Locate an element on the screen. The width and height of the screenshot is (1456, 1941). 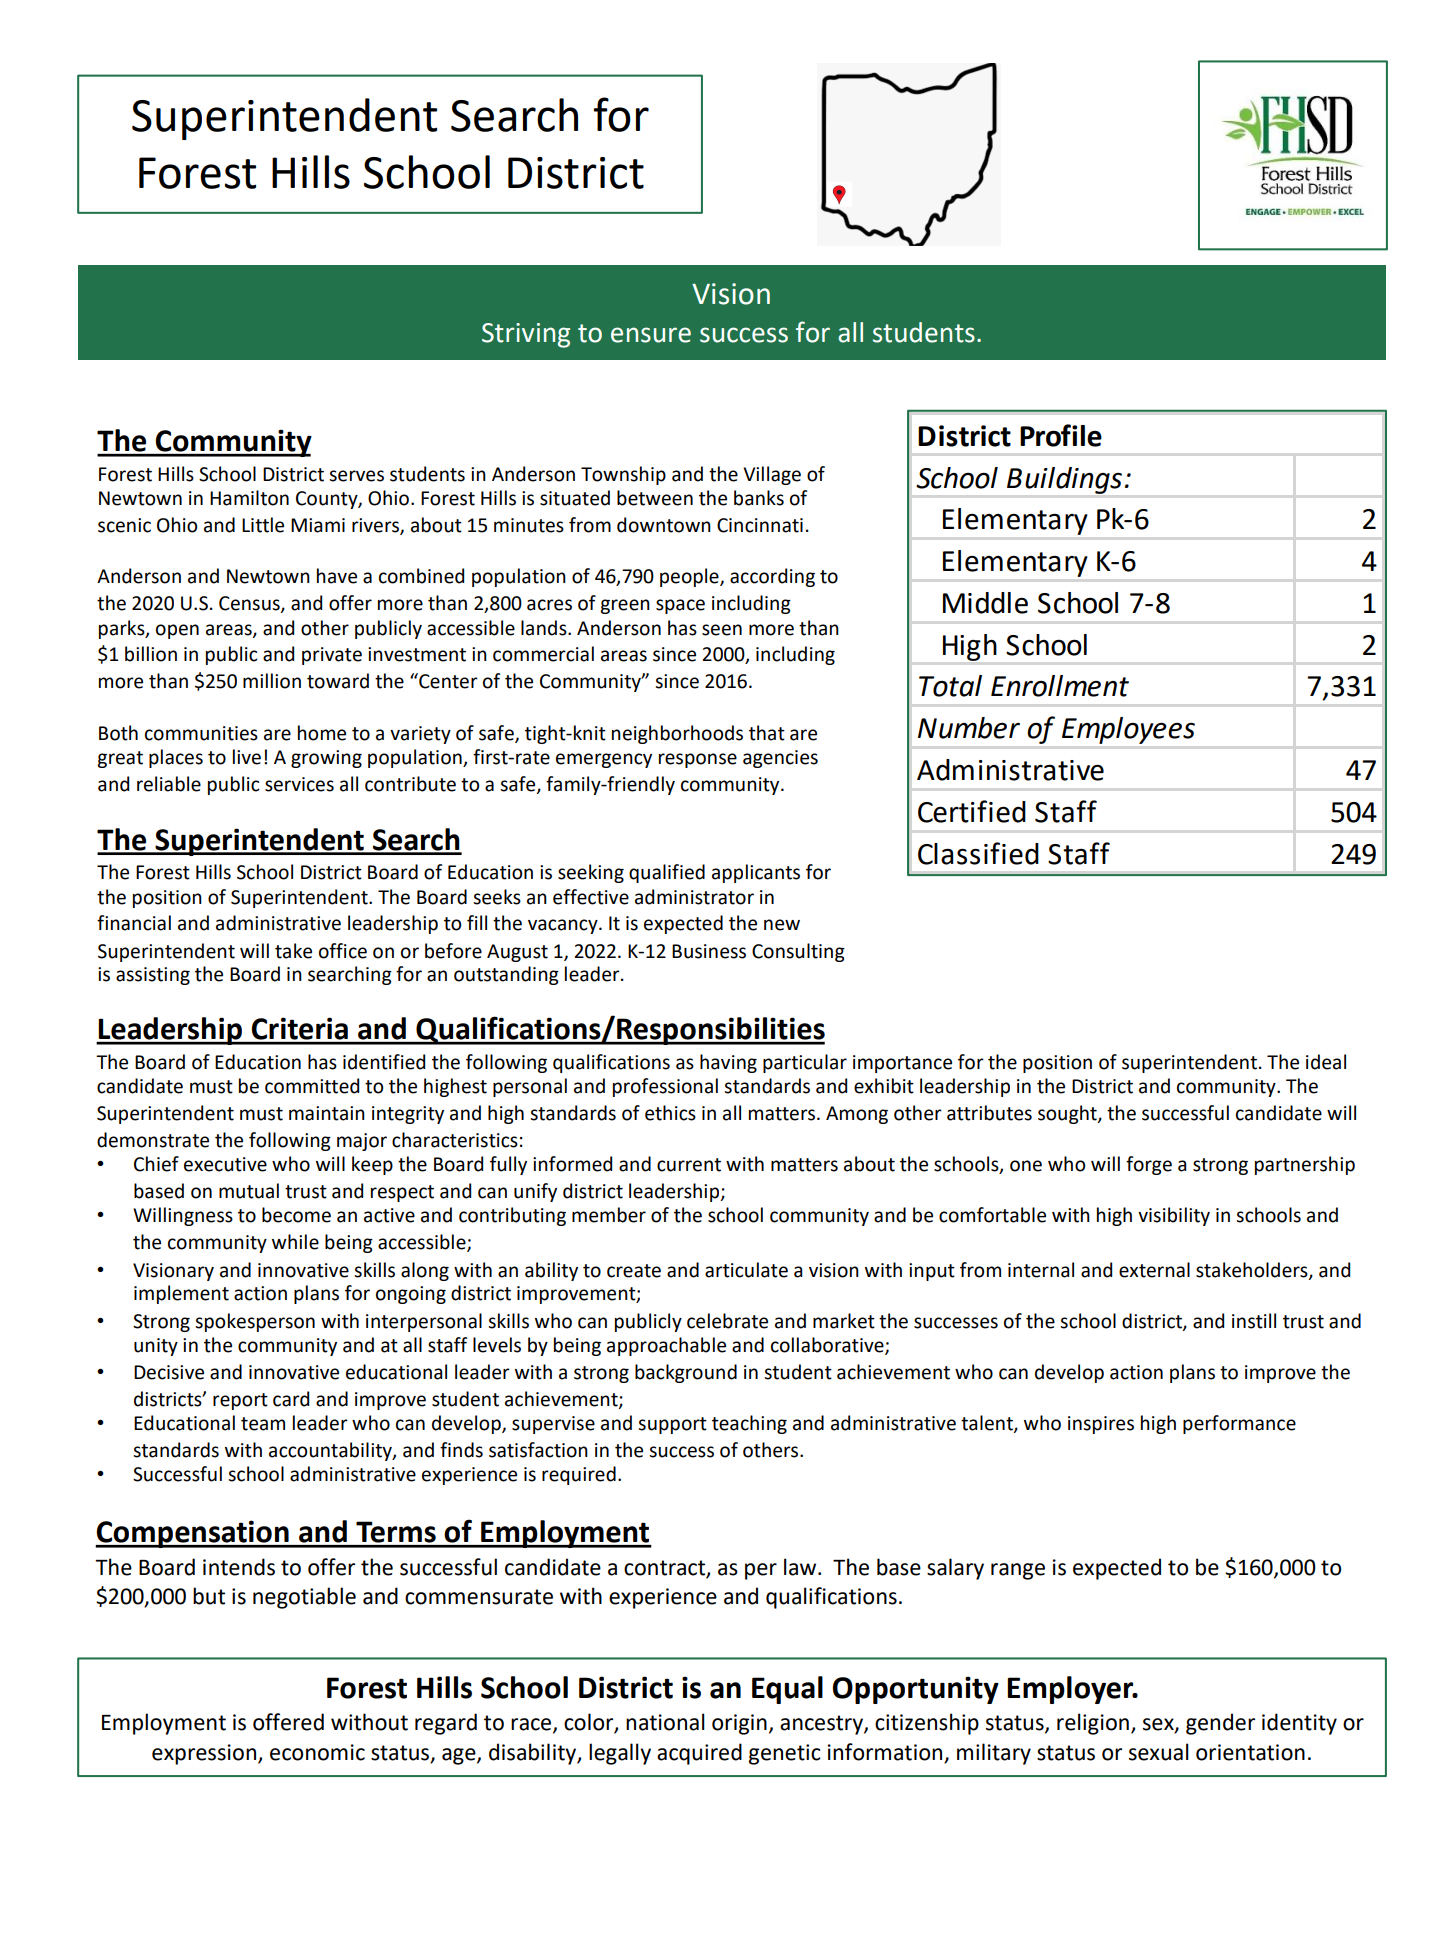
mutual is located at coordinates (249, 1191).
